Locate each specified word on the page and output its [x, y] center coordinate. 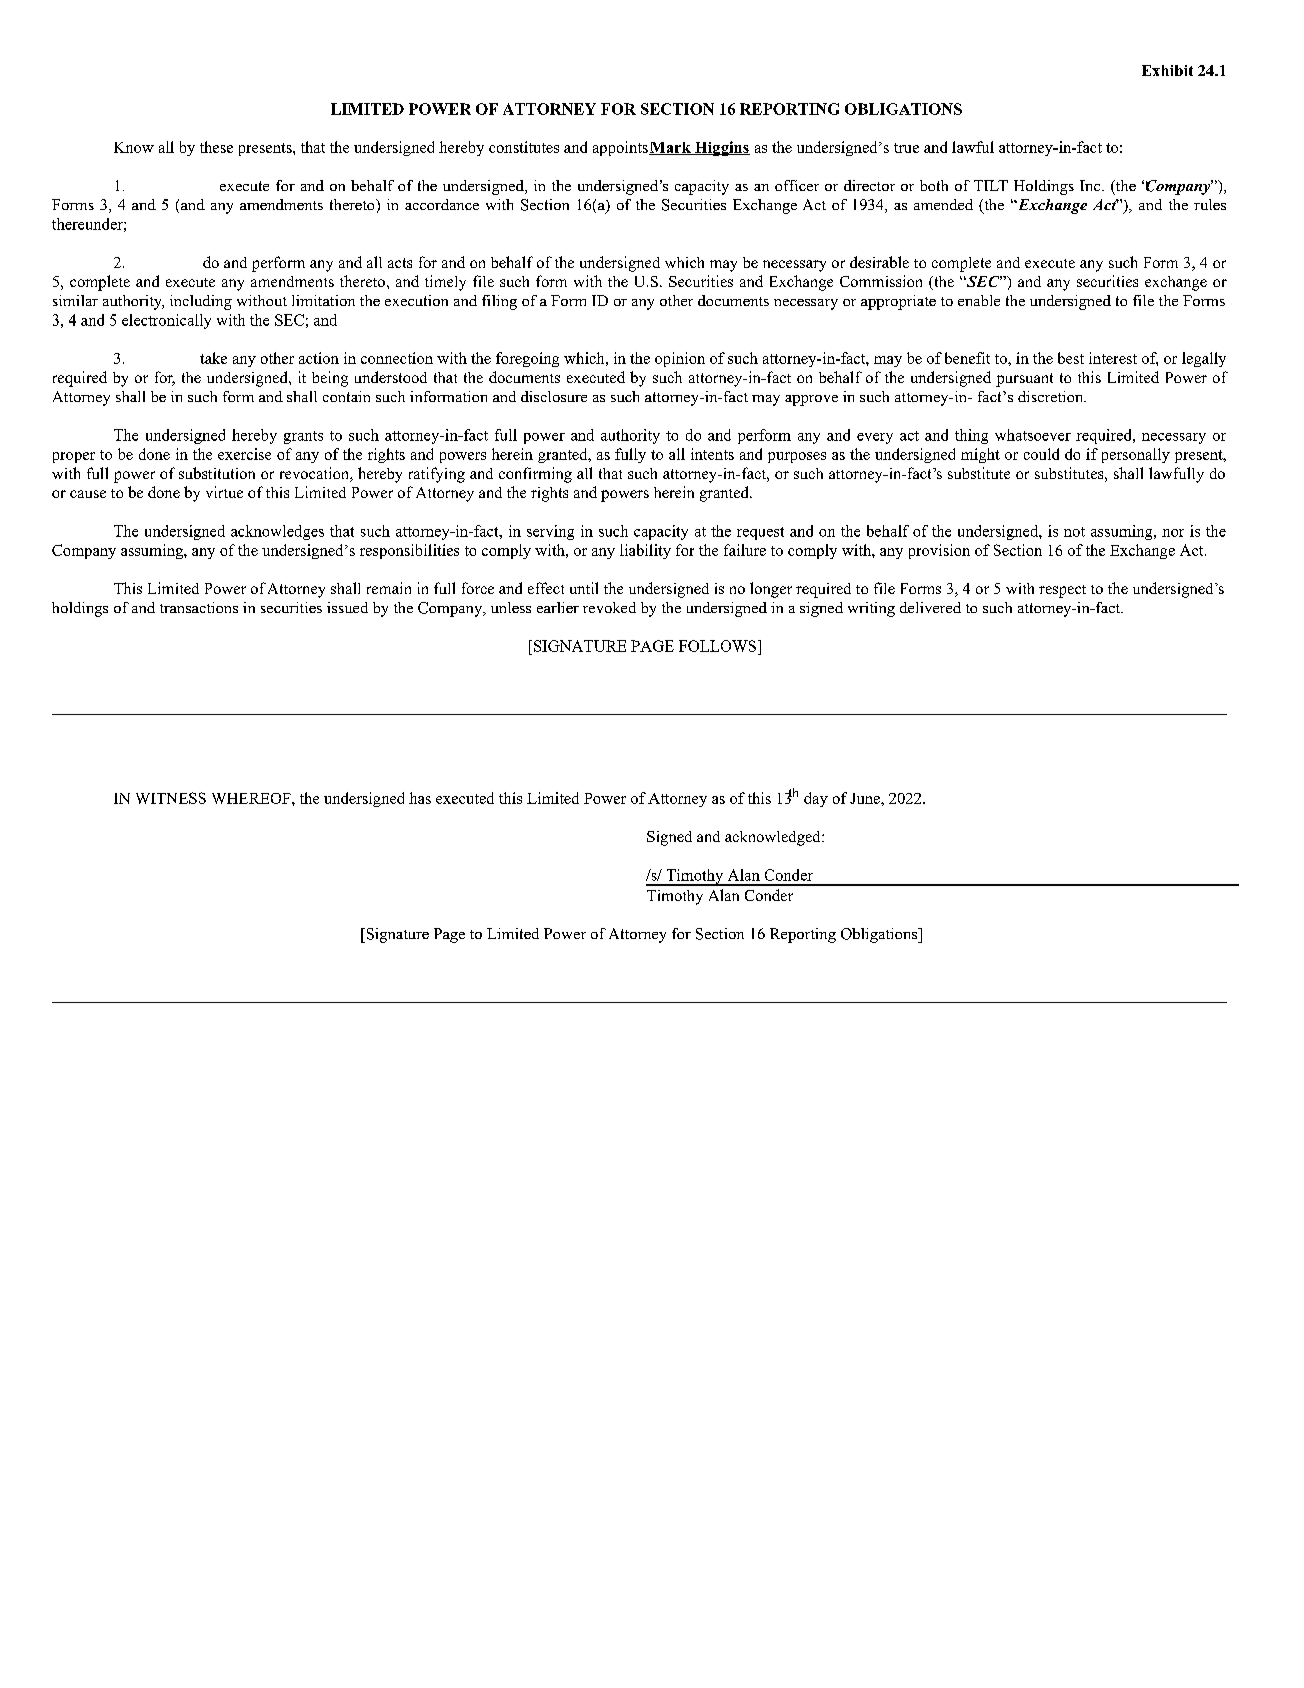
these [216, 147]
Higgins [721, 148]
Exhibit [1167, 70]
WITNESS [171, 798]
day [816, 799]
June [866, 798]
